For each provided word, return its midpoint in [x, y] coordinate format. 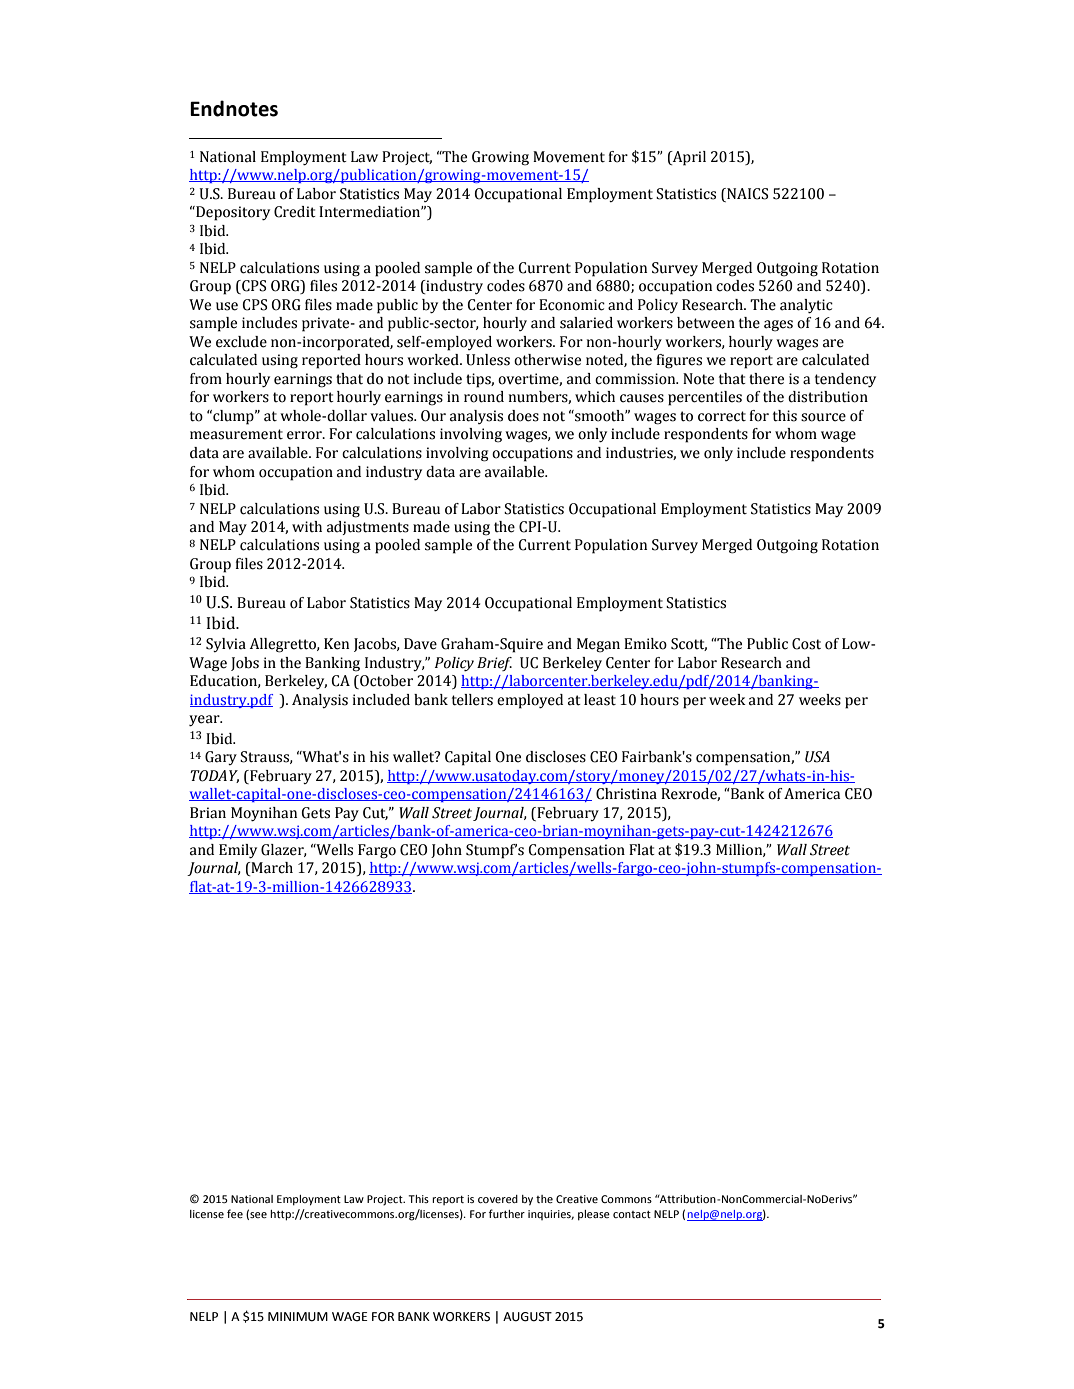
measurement [236, 434]
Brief [494, 664]
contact [632, 1214]
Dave [420, 644]
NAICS [746, 194]
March [271, 869]
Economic [572, 305]
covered [498, 1199]
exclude [241, 342]
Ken [336, 644]
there [766, 379]
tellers [472, 700]
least [600, 700]
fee [235, 1213]
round [484, 397]
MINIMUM [298, 1317]
